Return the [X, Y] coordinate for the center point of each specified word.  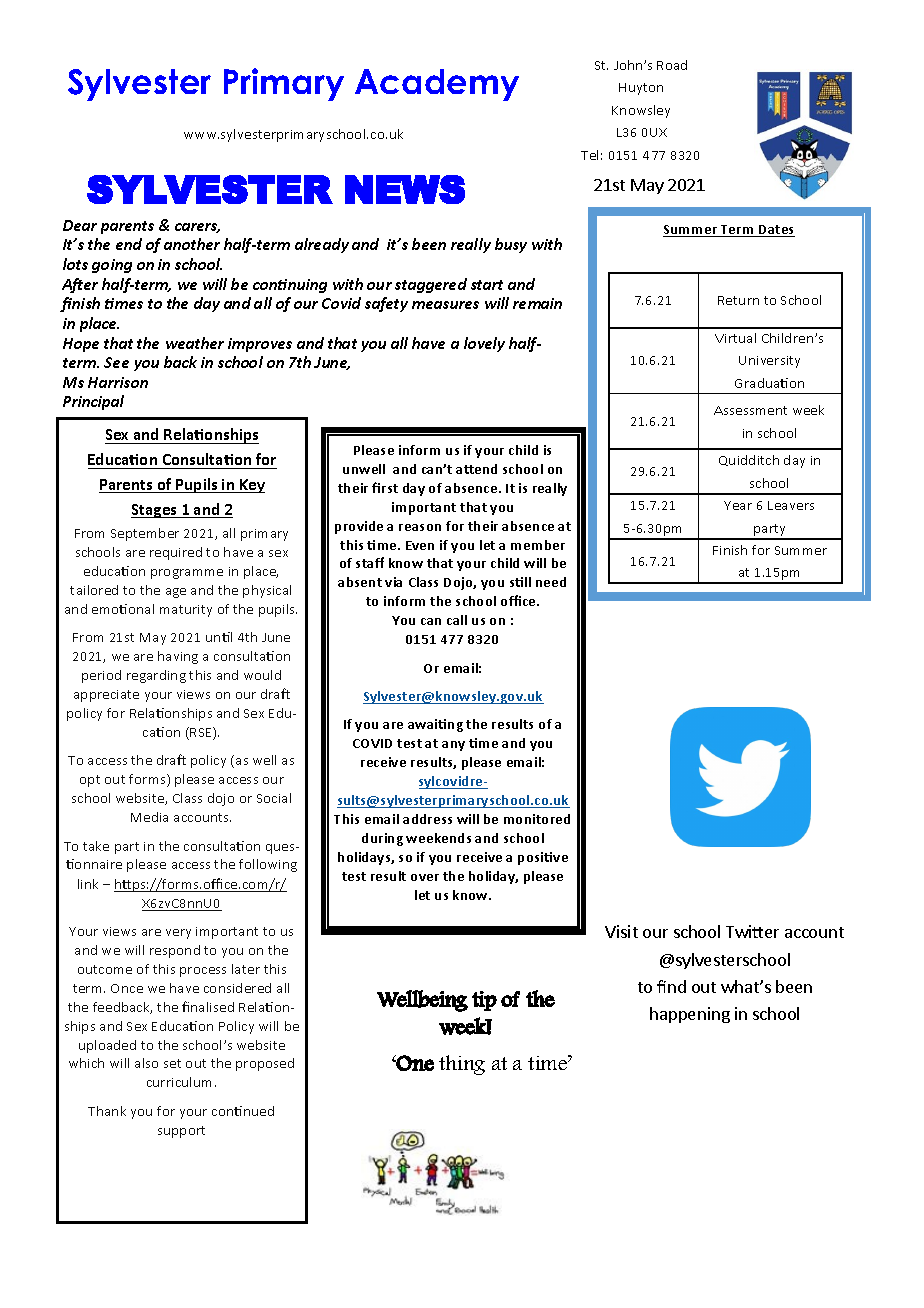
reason [420, 527]
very [178, 934]
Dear [80, 225]
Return [738, 300]
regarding [156, 676]
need [551, 582]
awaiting [435, 725]
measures [445, 305]
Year [738, 505]
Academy [437, 85]
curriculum [179, 1082]
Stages [155, 511]
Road [672, 65]
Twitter [752, 931]
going [112, 266]
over [425, 877]
